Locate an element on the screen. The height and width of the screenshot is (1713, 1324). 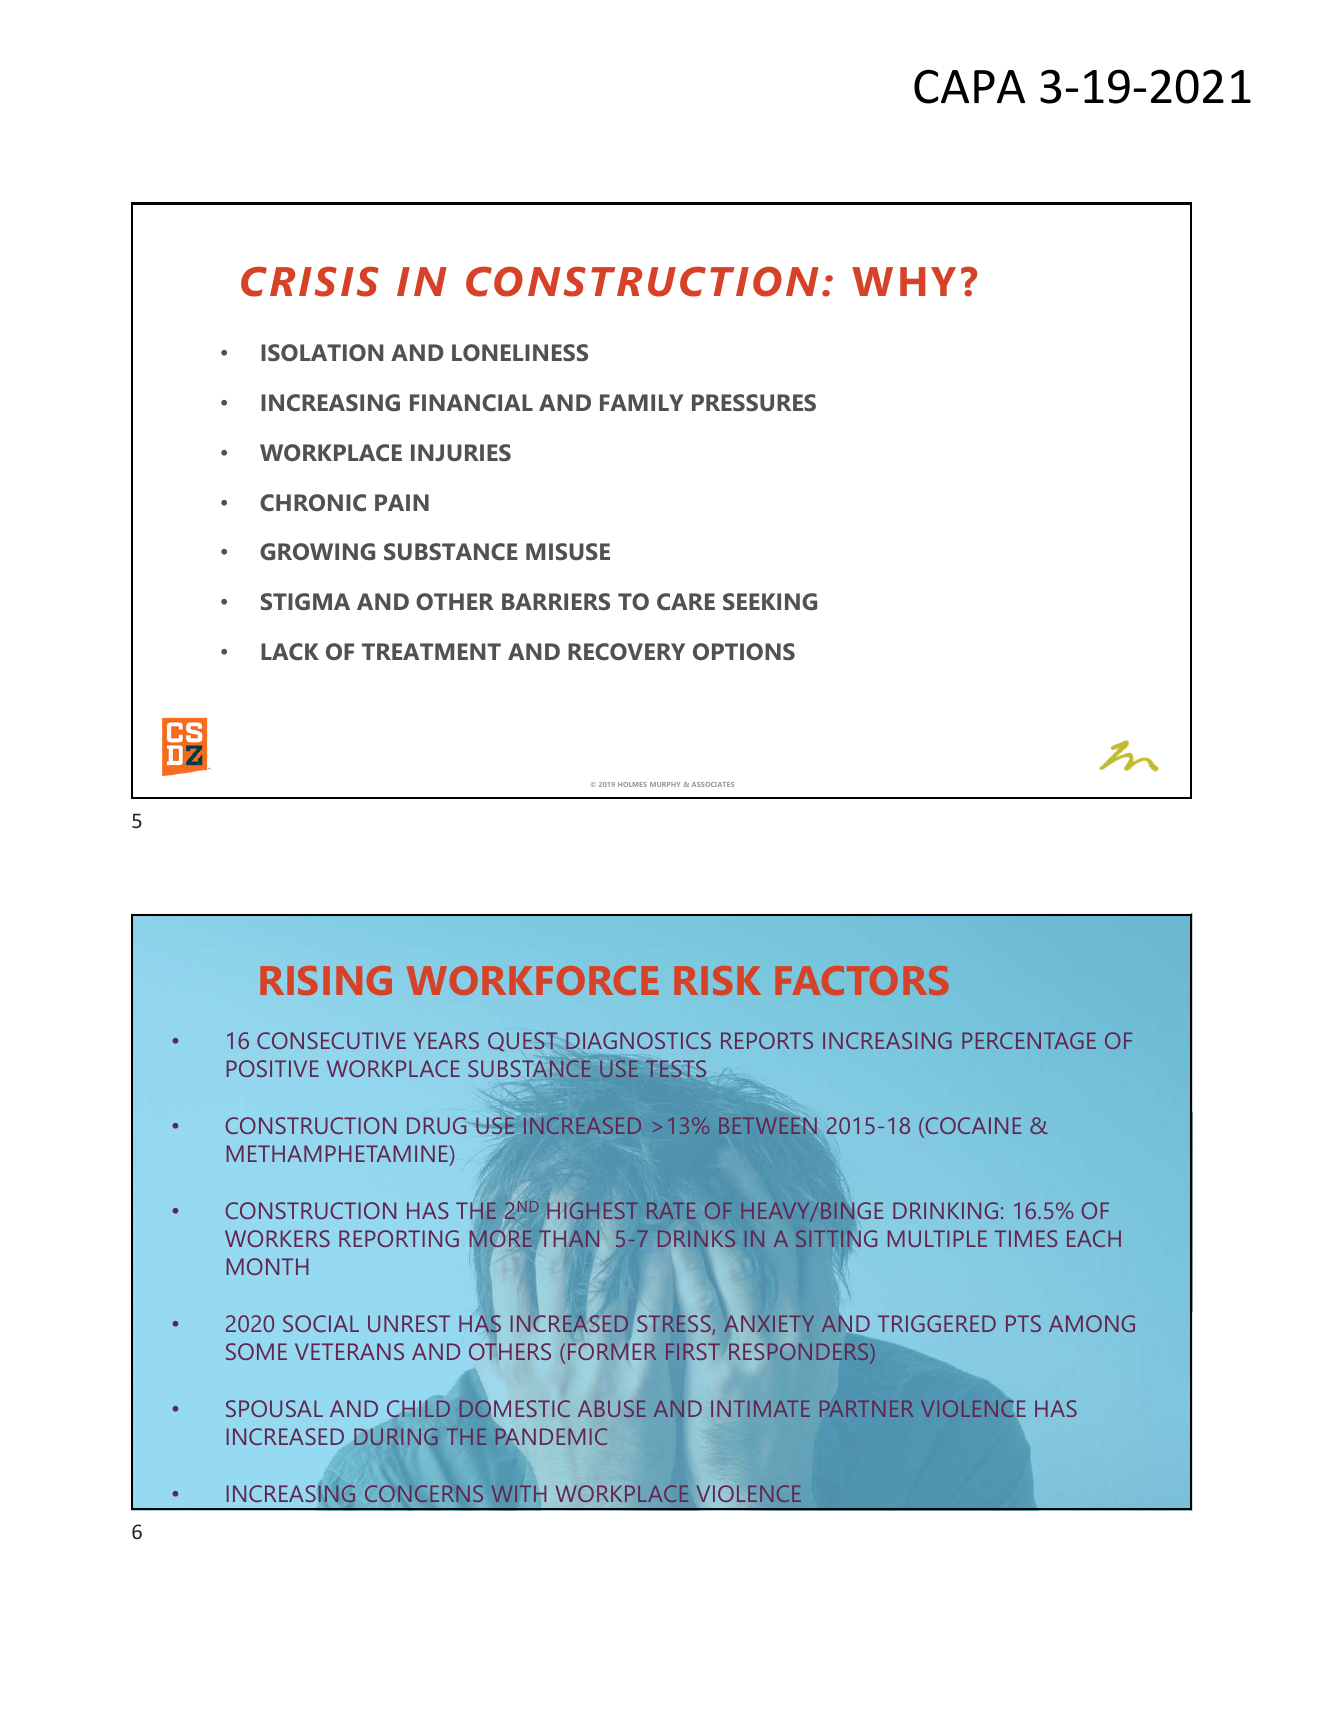
CRISIS is located at coordinates (310, 281).
